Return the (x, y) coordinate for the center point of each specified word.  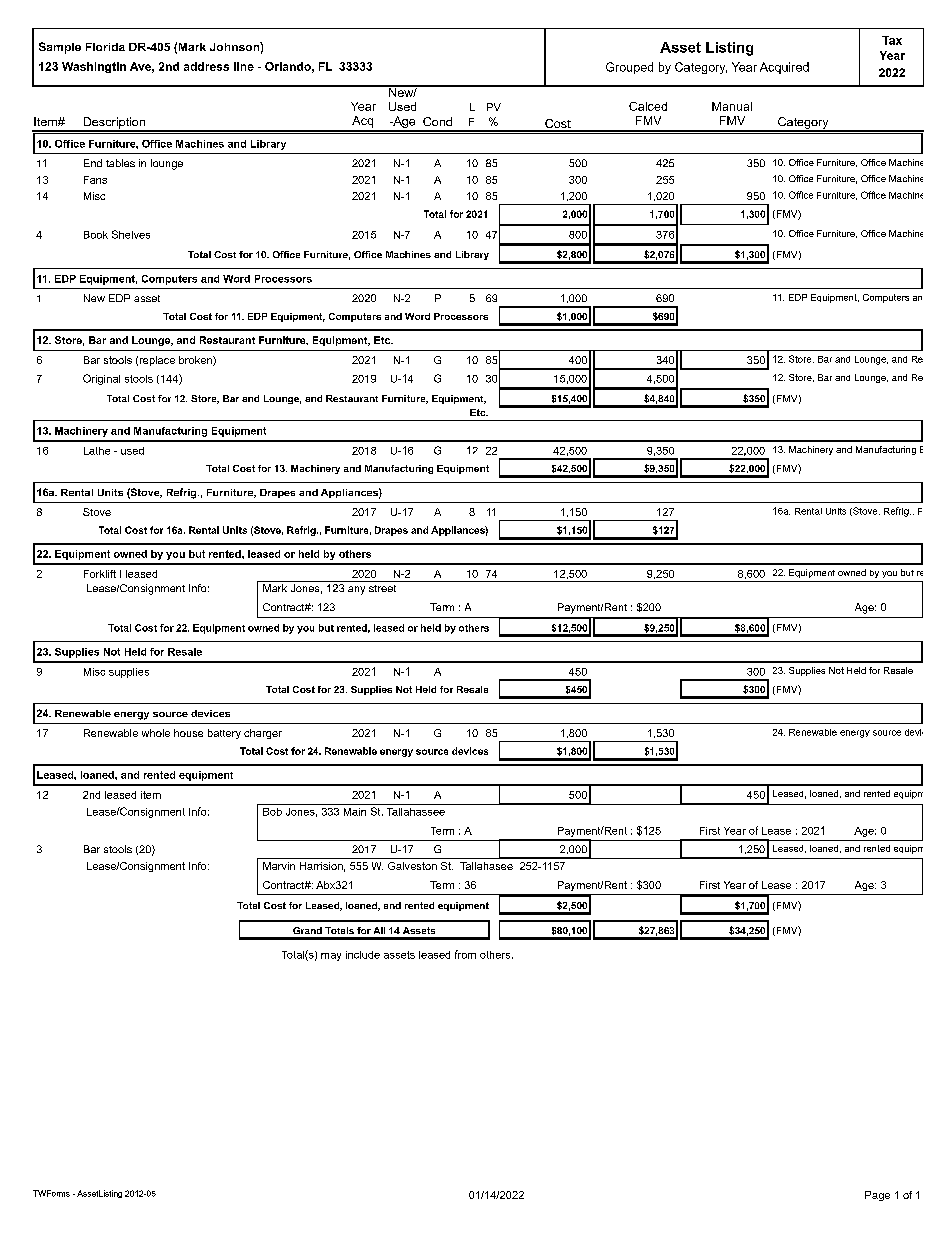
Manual (732, 106)
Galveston (412, 866)
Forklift (100, 574)
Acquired (784, 68)
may (331, 957)
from (465, 954)
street (382, 588)
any (356, 590)
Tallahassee (416, 812)
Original (101, 379)
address (206, 66)
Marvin (279, 866)
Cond (437, 121)
